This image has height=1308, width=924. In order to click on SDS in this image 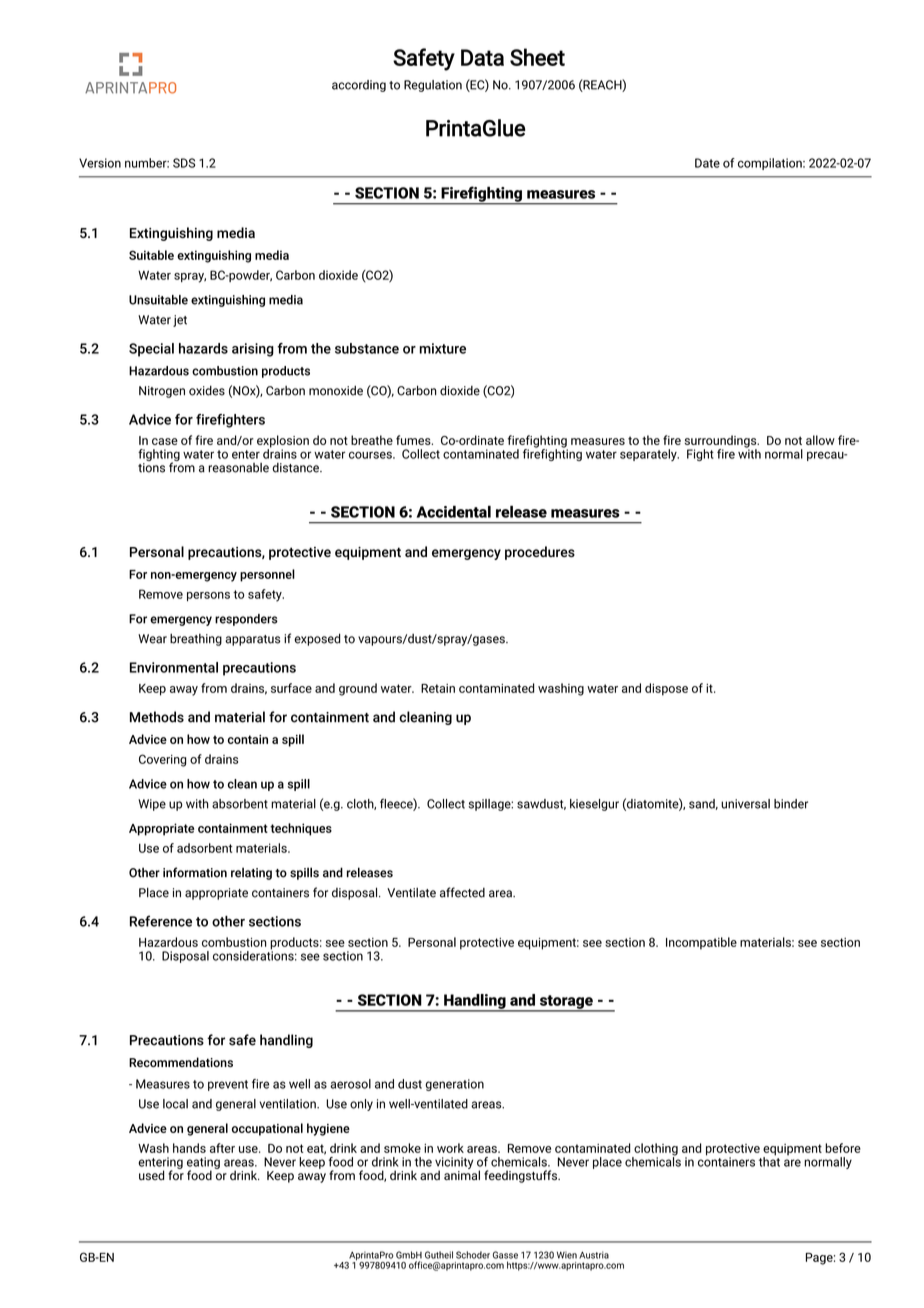, I will do `click(184, 163)`.
